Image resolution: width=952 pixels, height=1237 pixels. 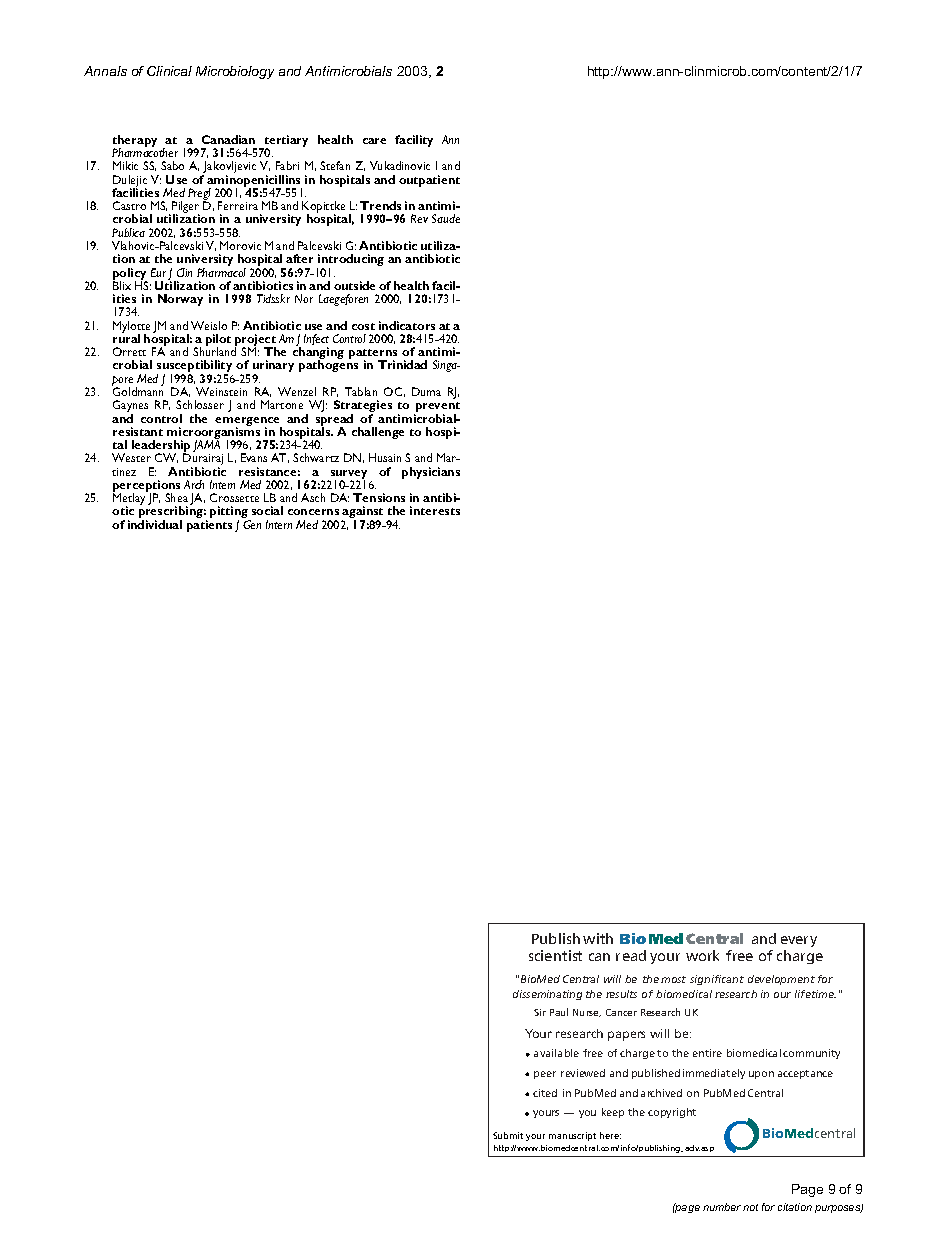 I want to click on patients, so click(x=209, y=526).
